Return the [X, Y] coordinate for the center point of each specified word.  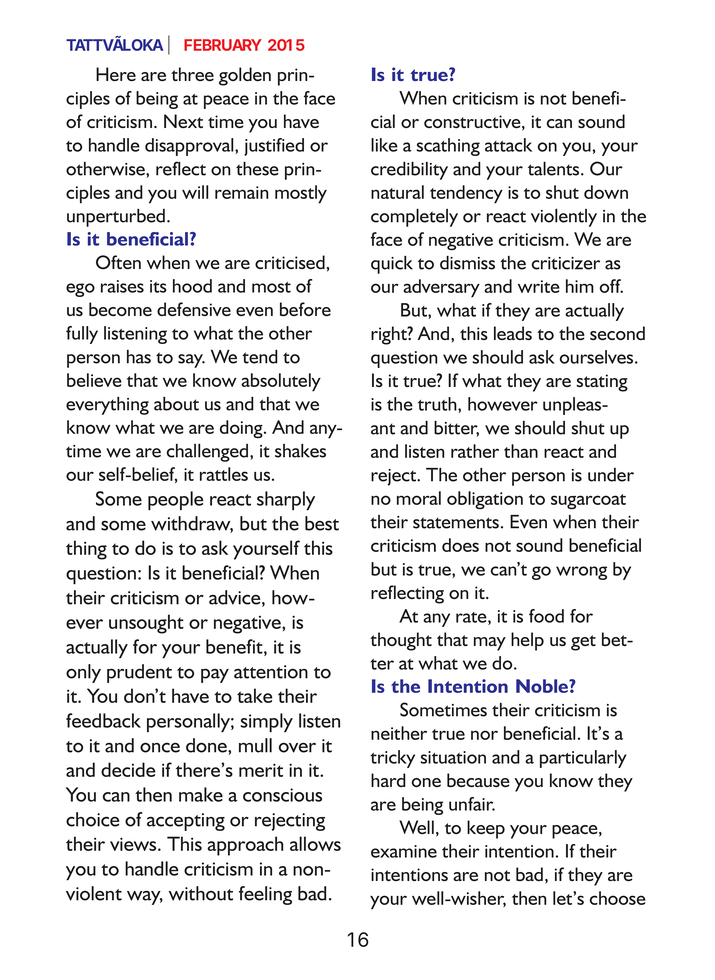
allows [315, 843]
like [384, 145]
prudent [139, 673]
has [139, 357]
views [134, 844]
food [546, 616]
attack [508, 145]
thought [401, 641]
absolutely [281, 382]
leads [513, 333]
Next [183, 121]
